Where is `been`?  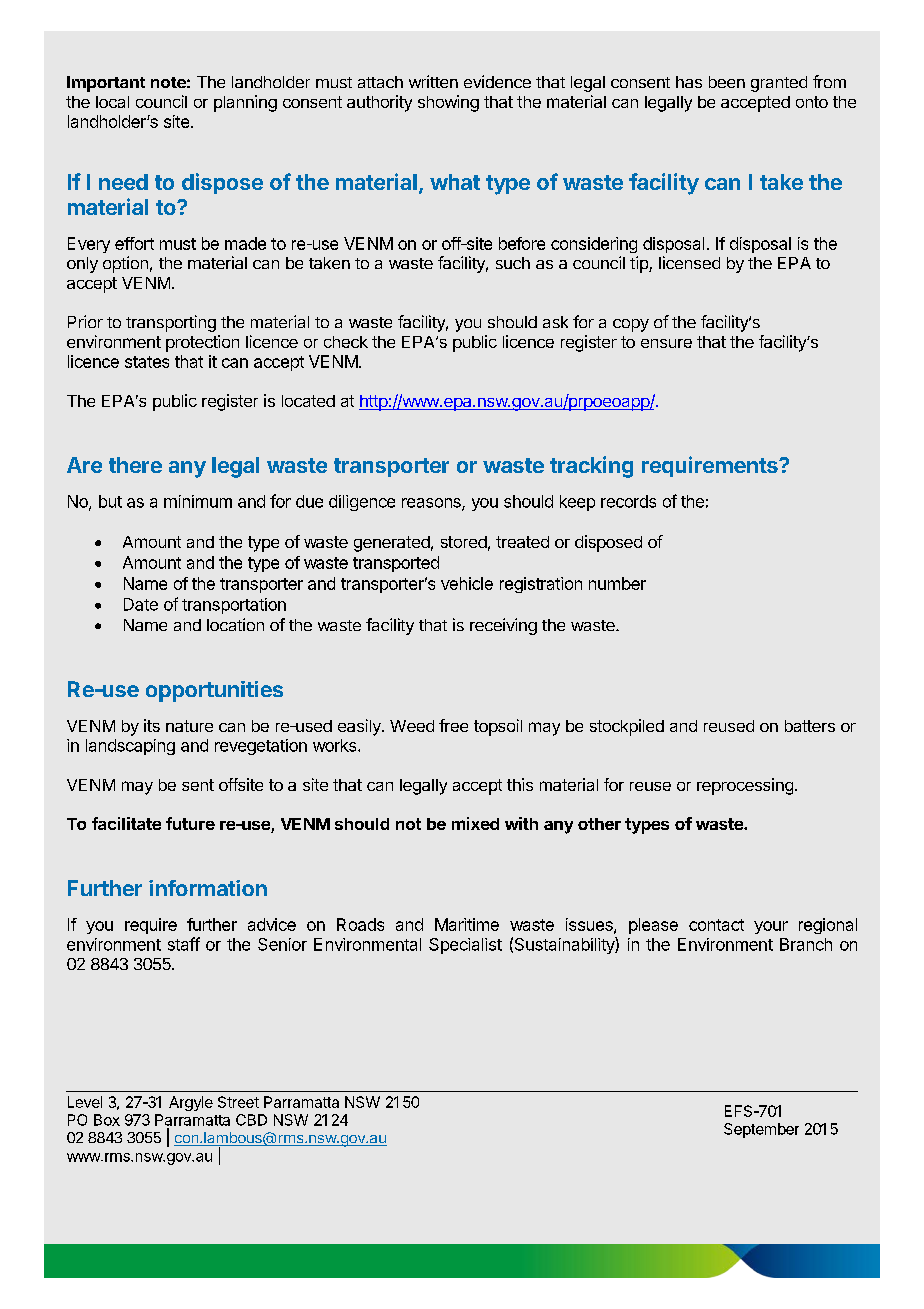 been is located at coordinates (727, 82).
